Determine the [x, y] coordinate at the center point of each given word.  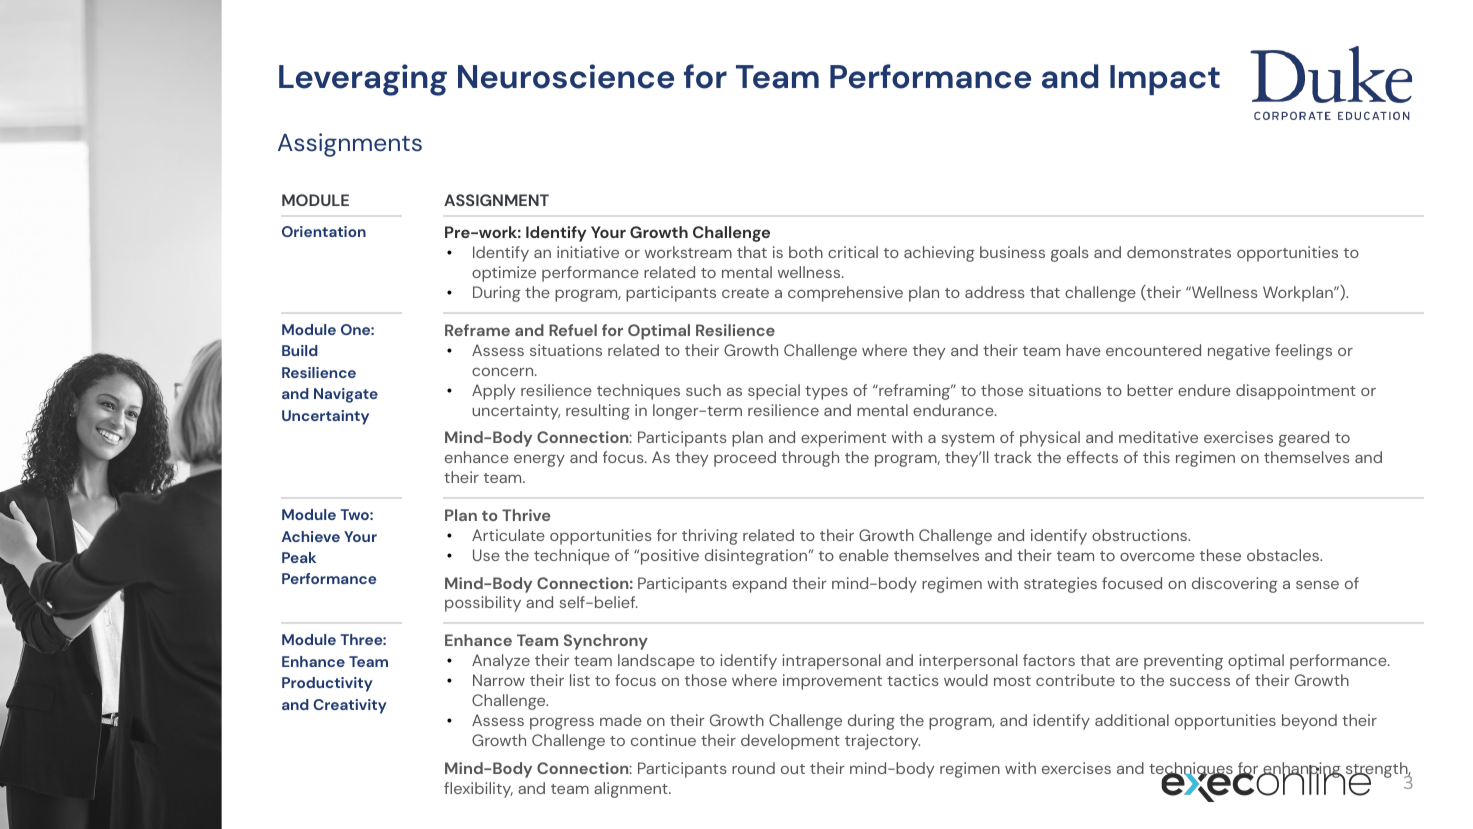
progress [562, 724]
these [1220, 555]
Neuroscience [566, 76]
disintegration [757, 557]
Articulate [508, 535]
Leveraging [363, 80]
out [793, 769]
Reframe [477, 330]
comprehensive [845, 294]
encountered [1153, 350]
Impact [1165, 80]
